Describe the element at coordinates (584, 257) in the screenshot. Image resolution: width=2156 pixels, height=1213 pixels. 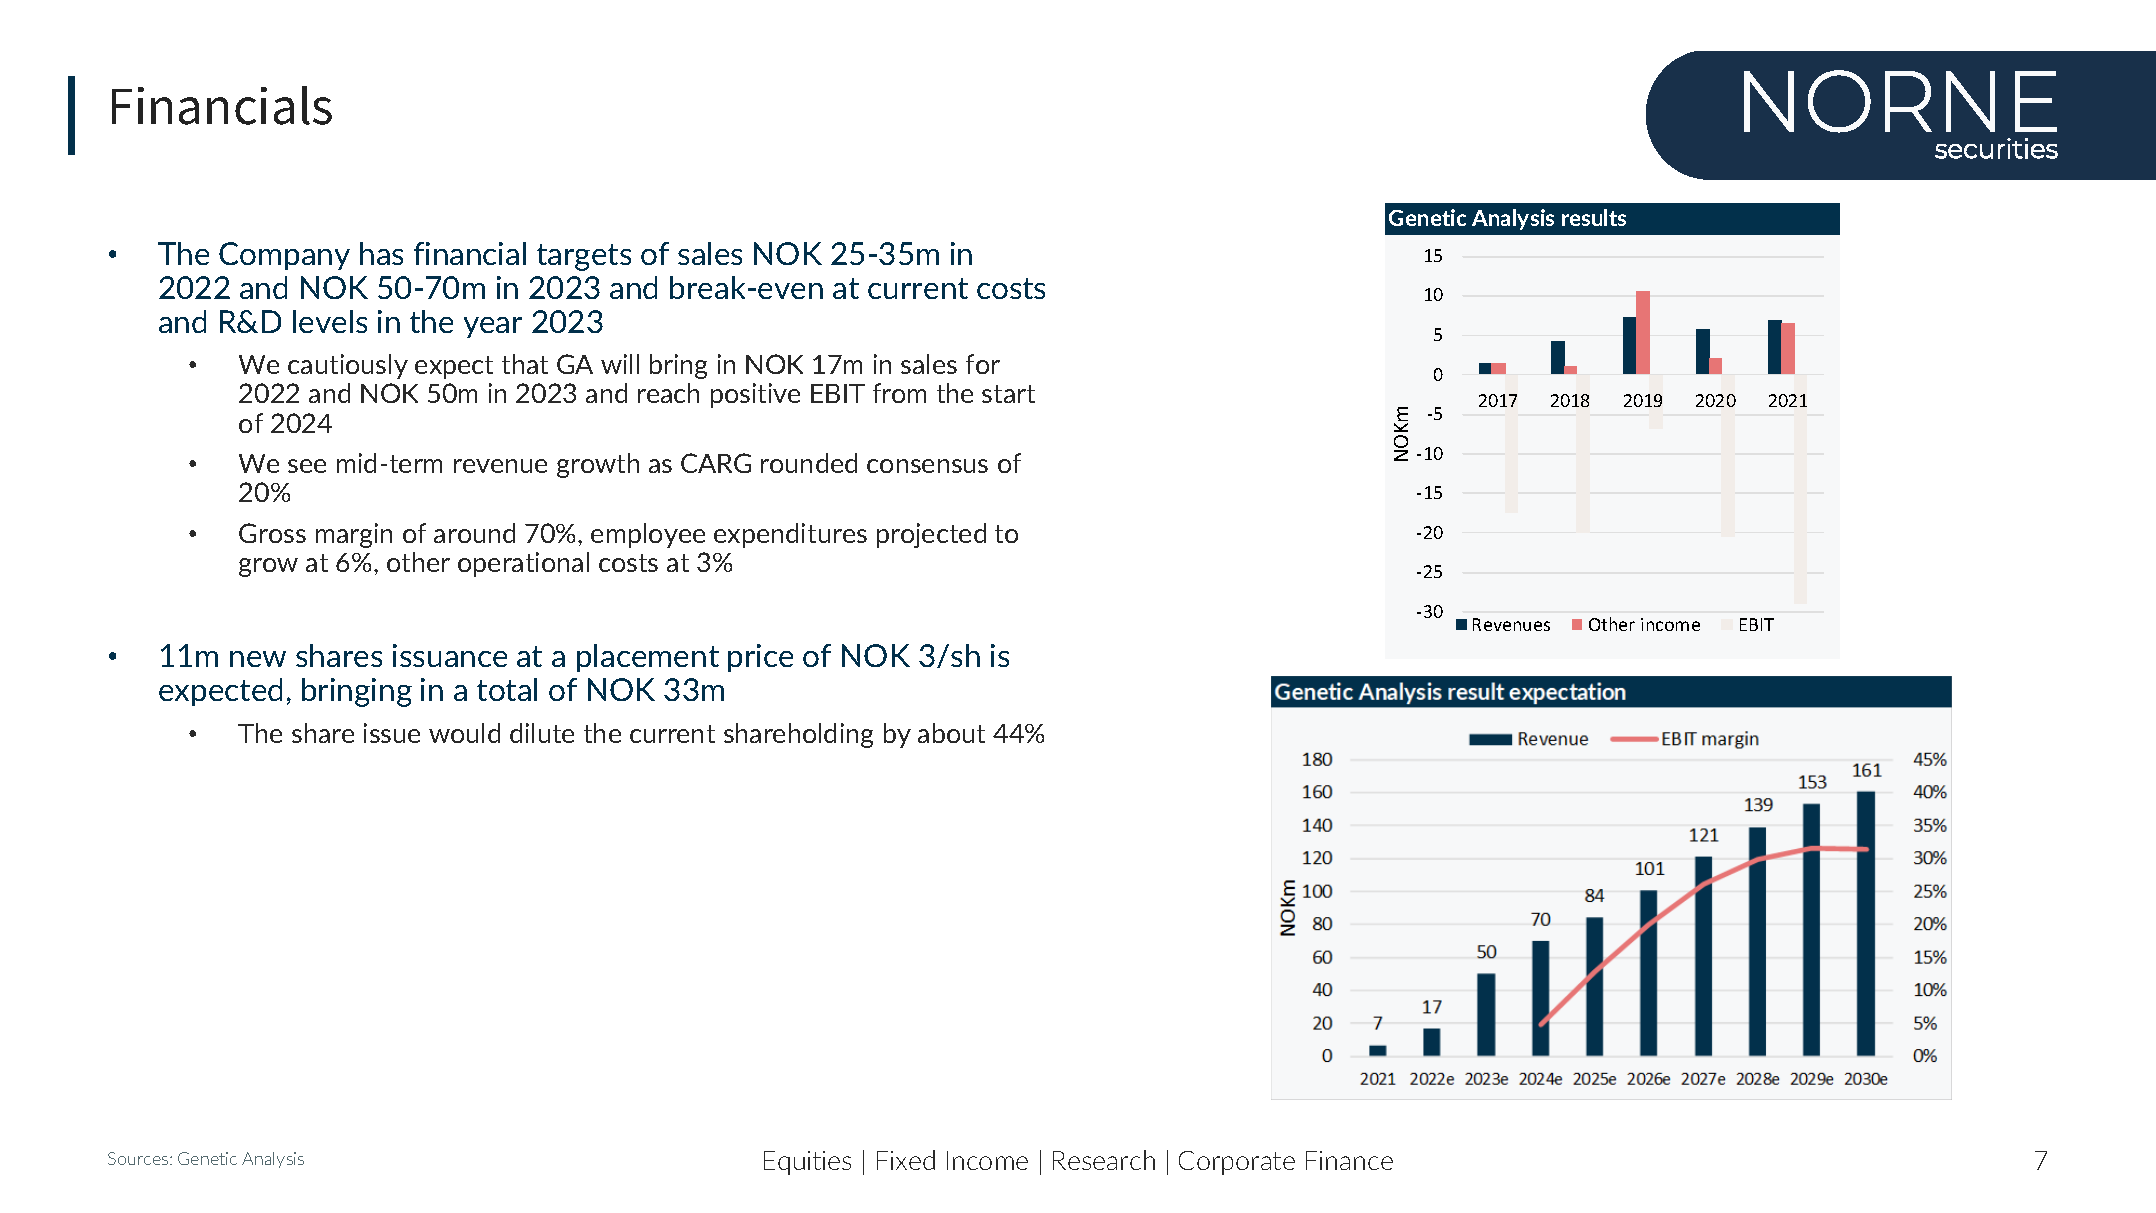
I see `targets` at that location.
